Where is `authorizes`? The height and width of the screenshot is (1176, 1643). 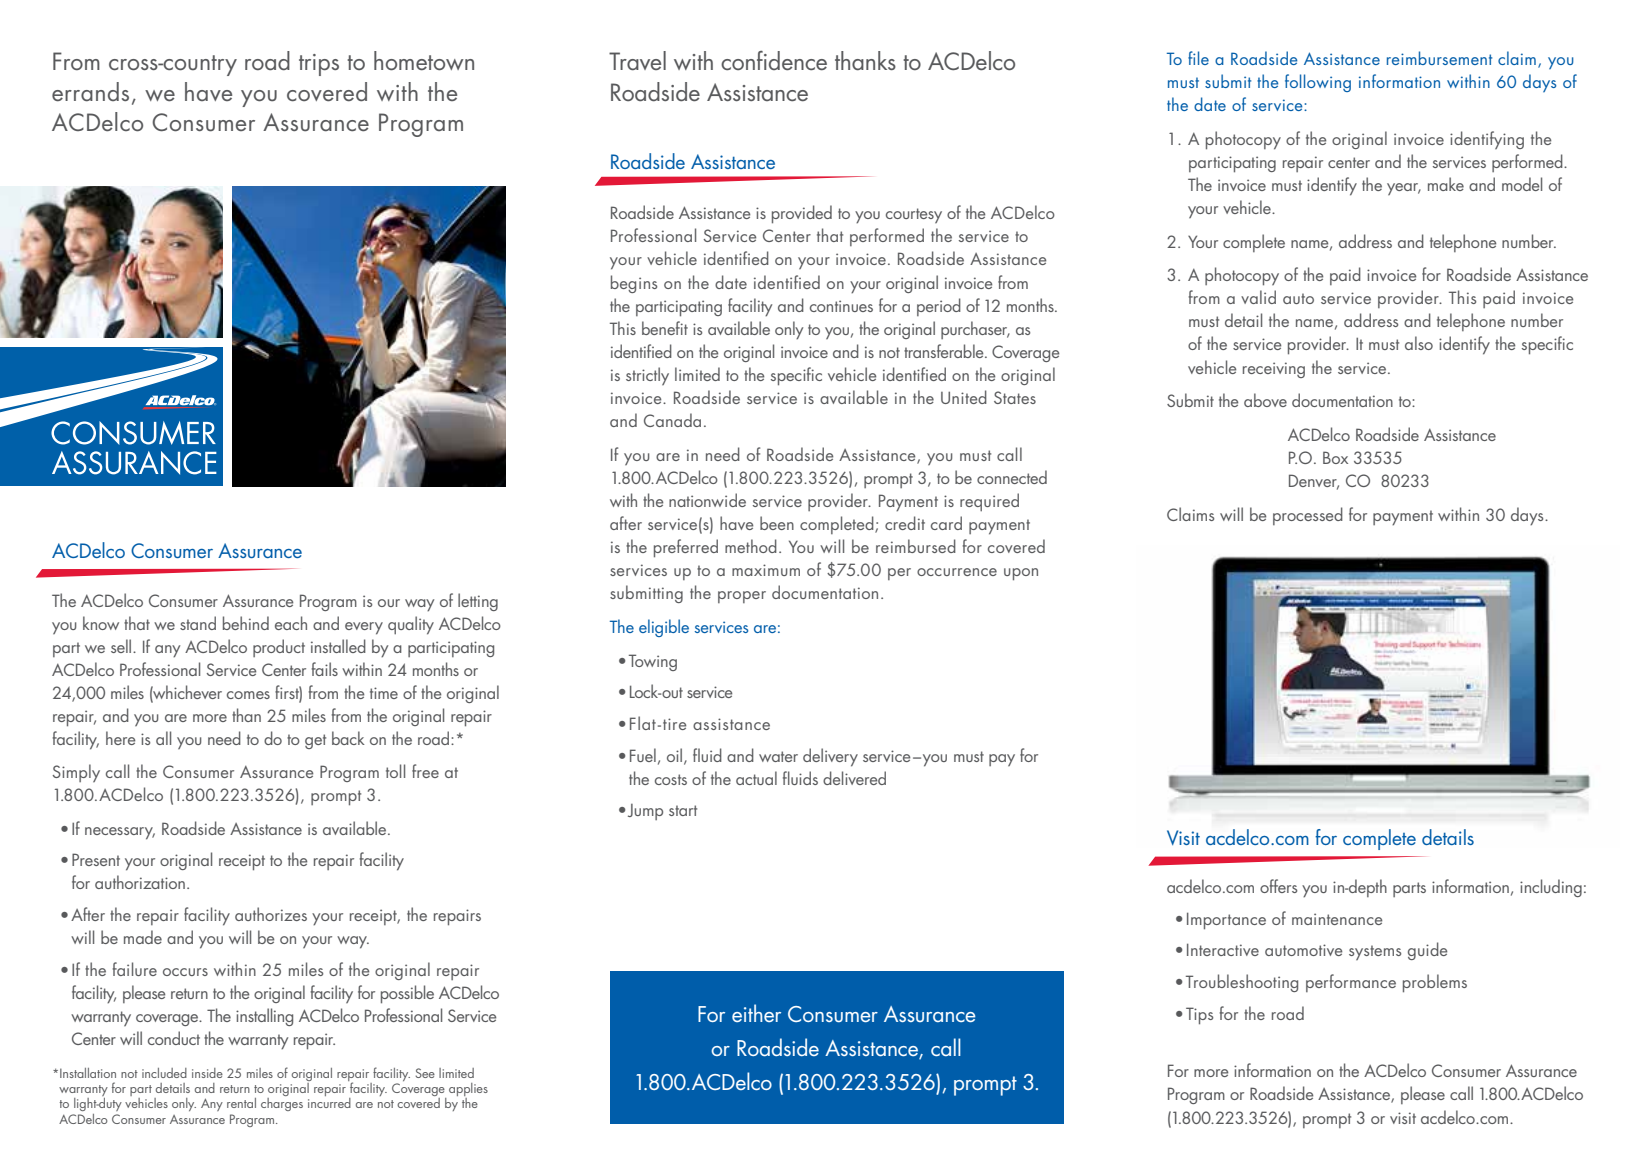
authorizes is located at coordinates (271, 914).
